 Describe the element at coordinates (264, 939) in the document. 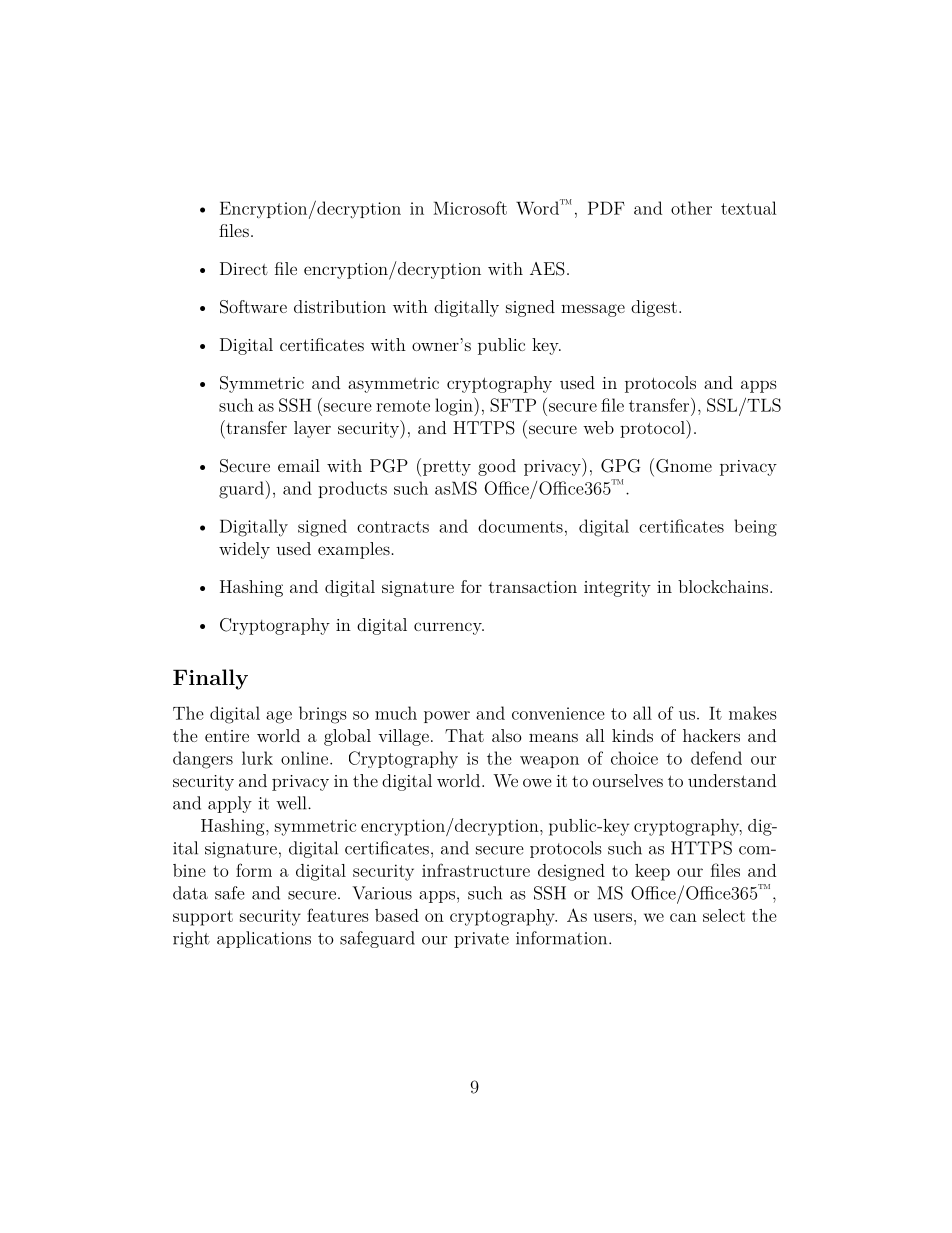

I see `applications` at that location.
